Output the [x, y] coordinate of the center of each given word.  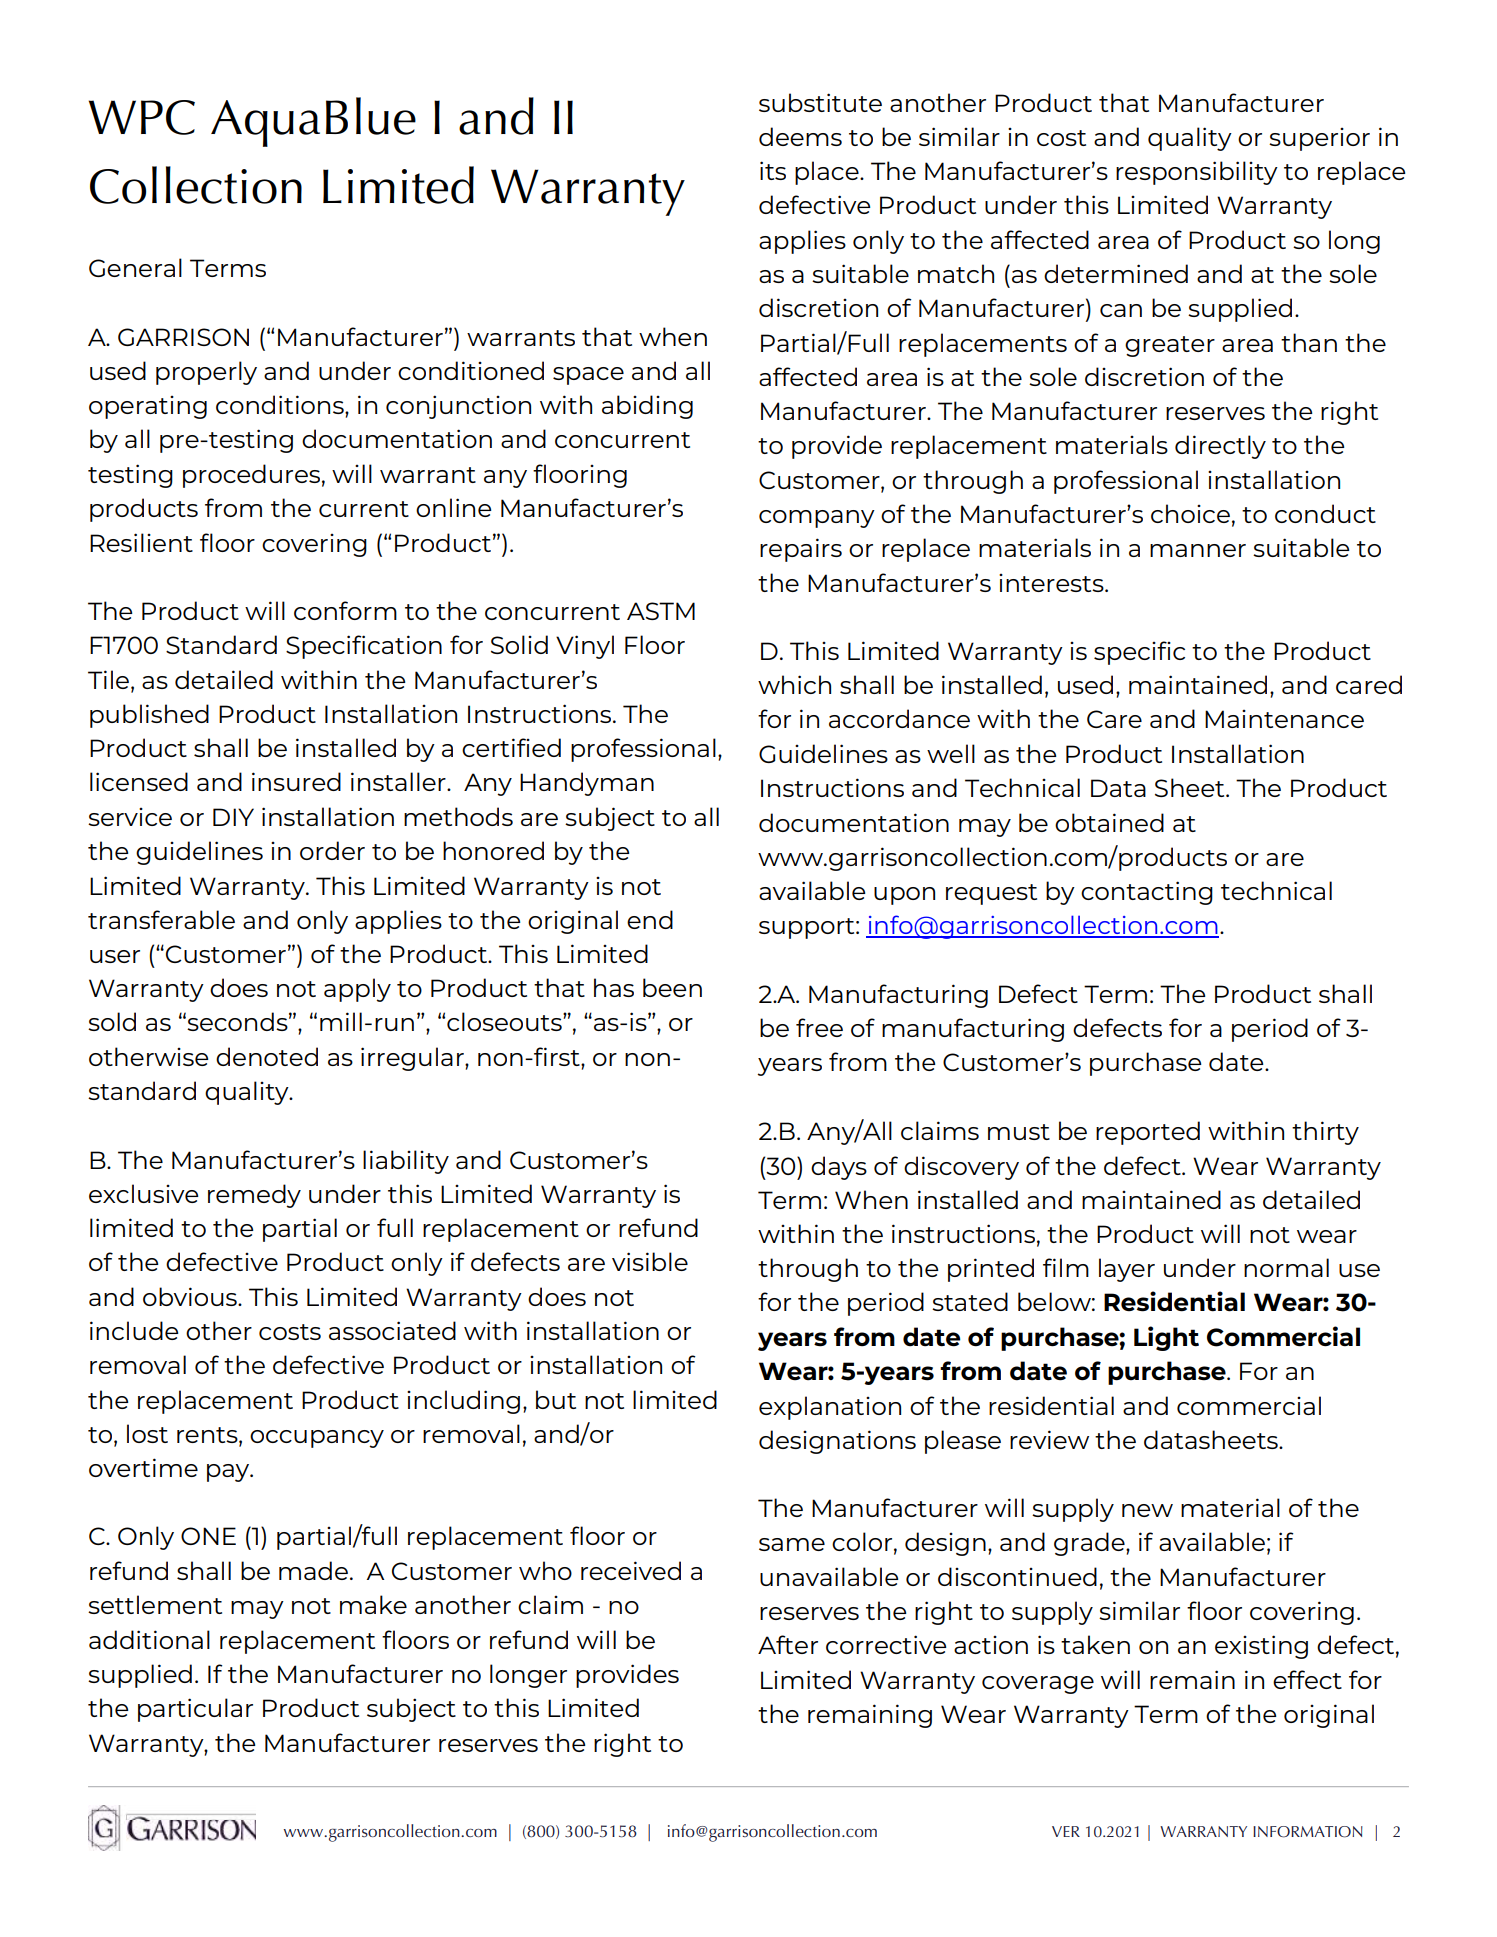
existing [1261, 1647]
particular [195, 1710]
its [773, 170]
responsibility [1197, 173]
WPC [142, 117]
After [788, 1644]
